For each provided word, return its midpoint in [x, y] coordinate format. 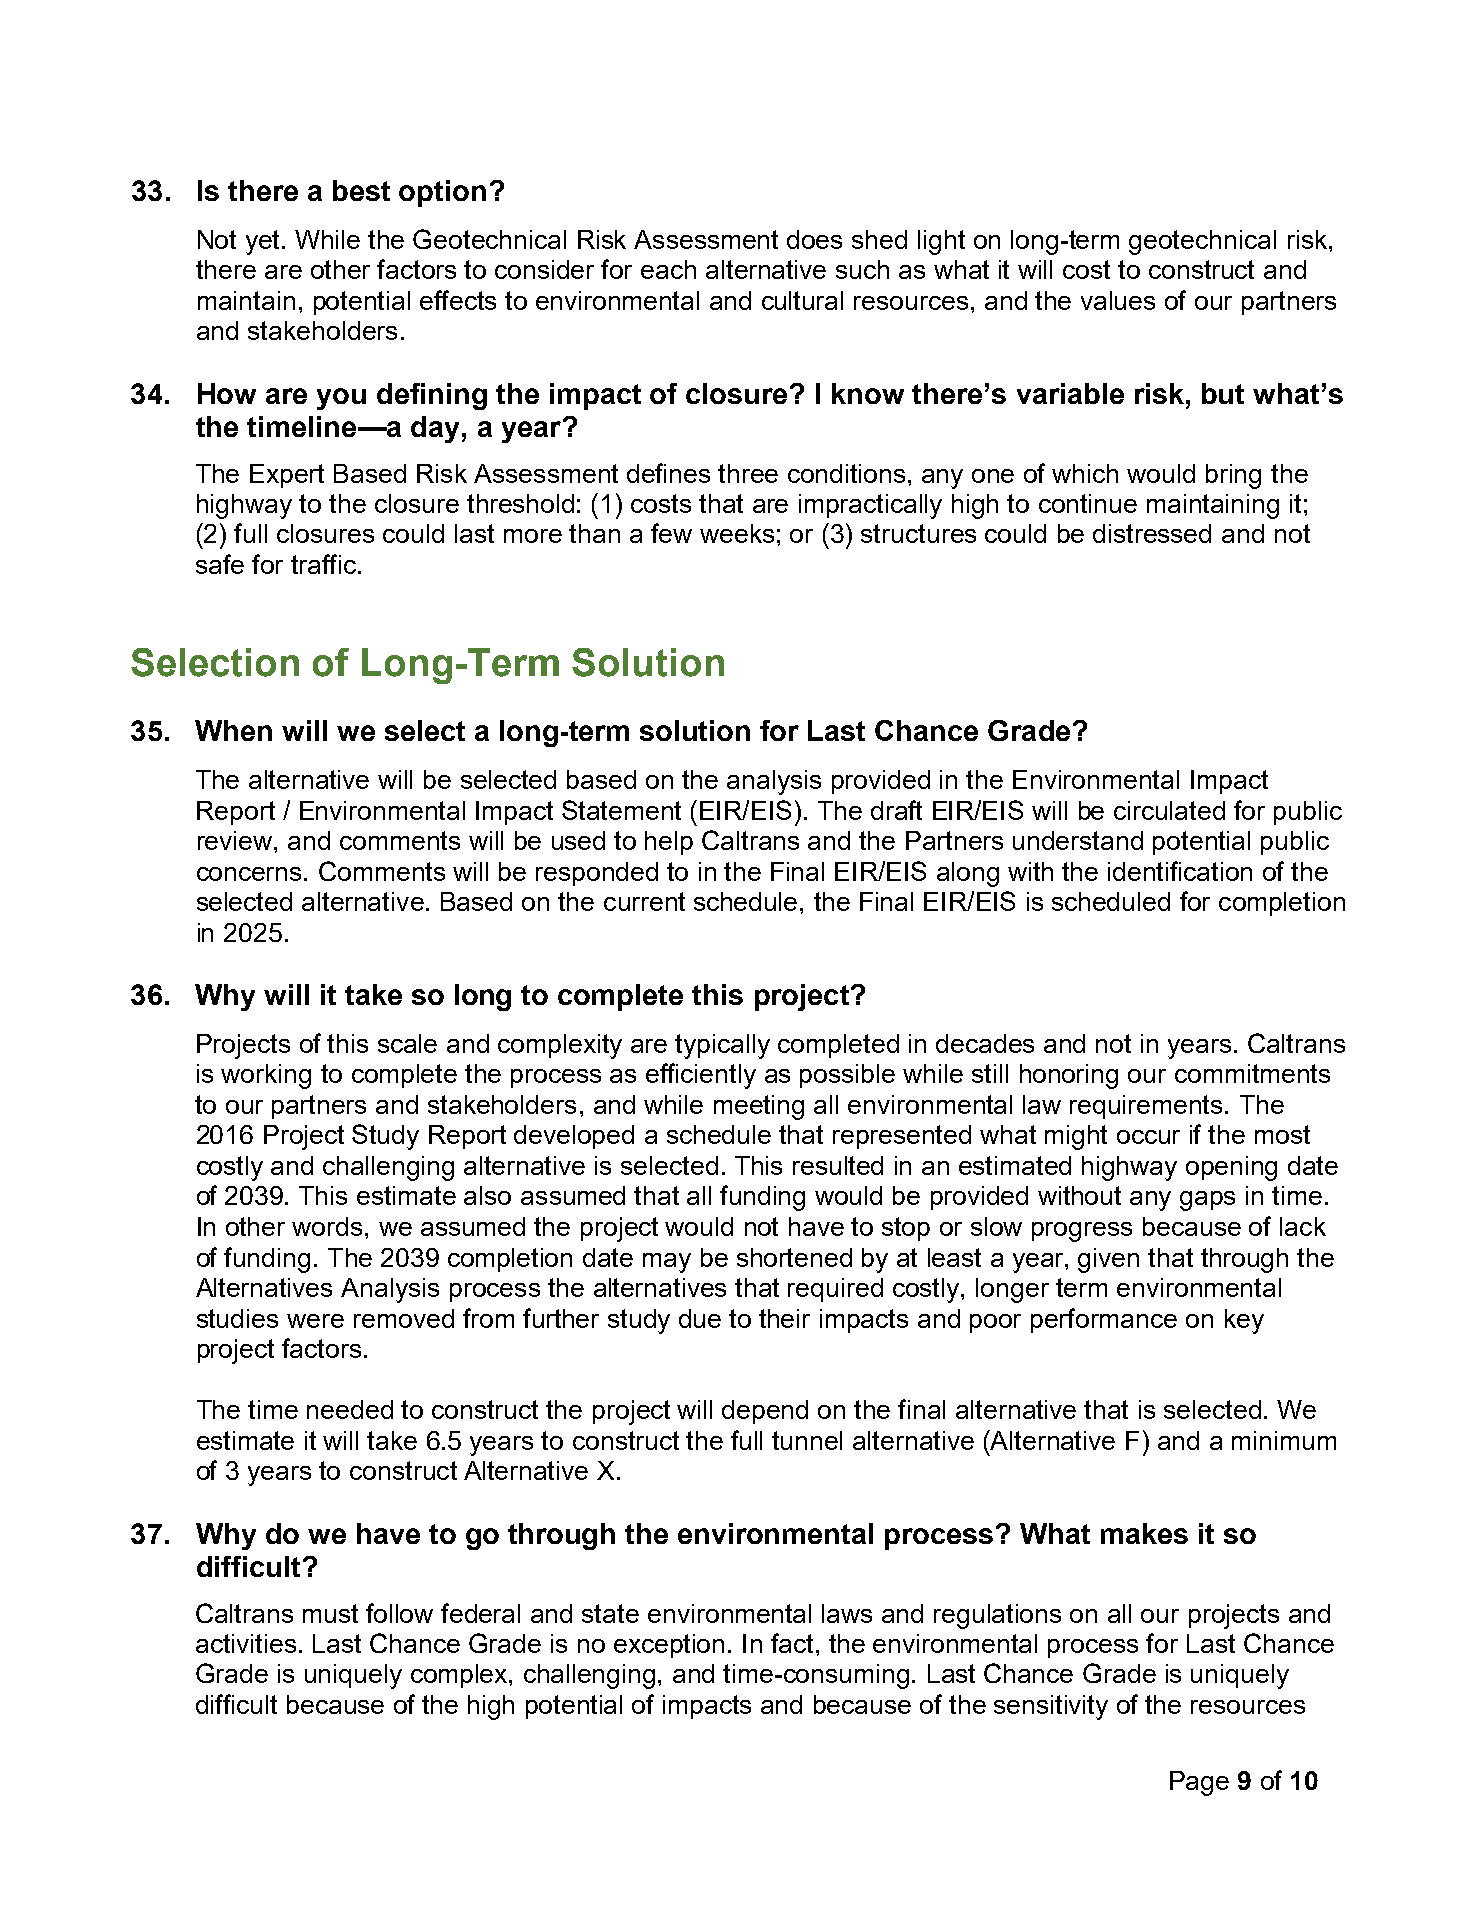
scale [407, 1043]
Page [1199, 1783]
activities [246, 1643]
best [361, 190]
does [814, 239]
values [1118, 300]
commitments [1252, 1073]
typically [722, 1046]
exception [669, 1646]
